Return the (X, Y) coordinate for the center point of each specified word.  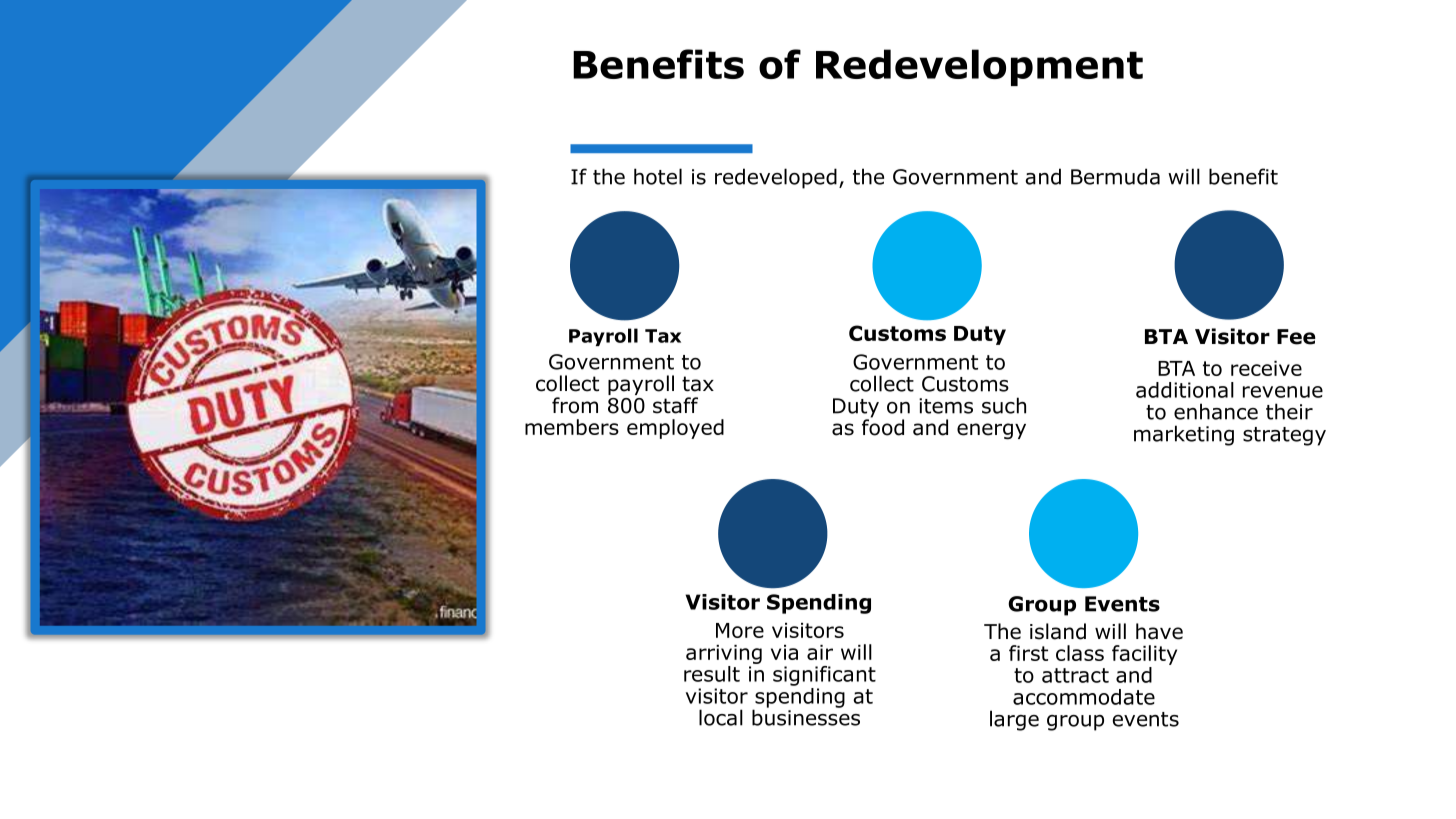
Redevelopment (979, 67)
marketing (1184, 435)
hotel (658, 176)
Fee (1296, 337)
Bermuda (1115, 176)
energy (991, 431)
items (946, 406)
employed (675, 429)
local (721, 717)
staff (675, 405)
